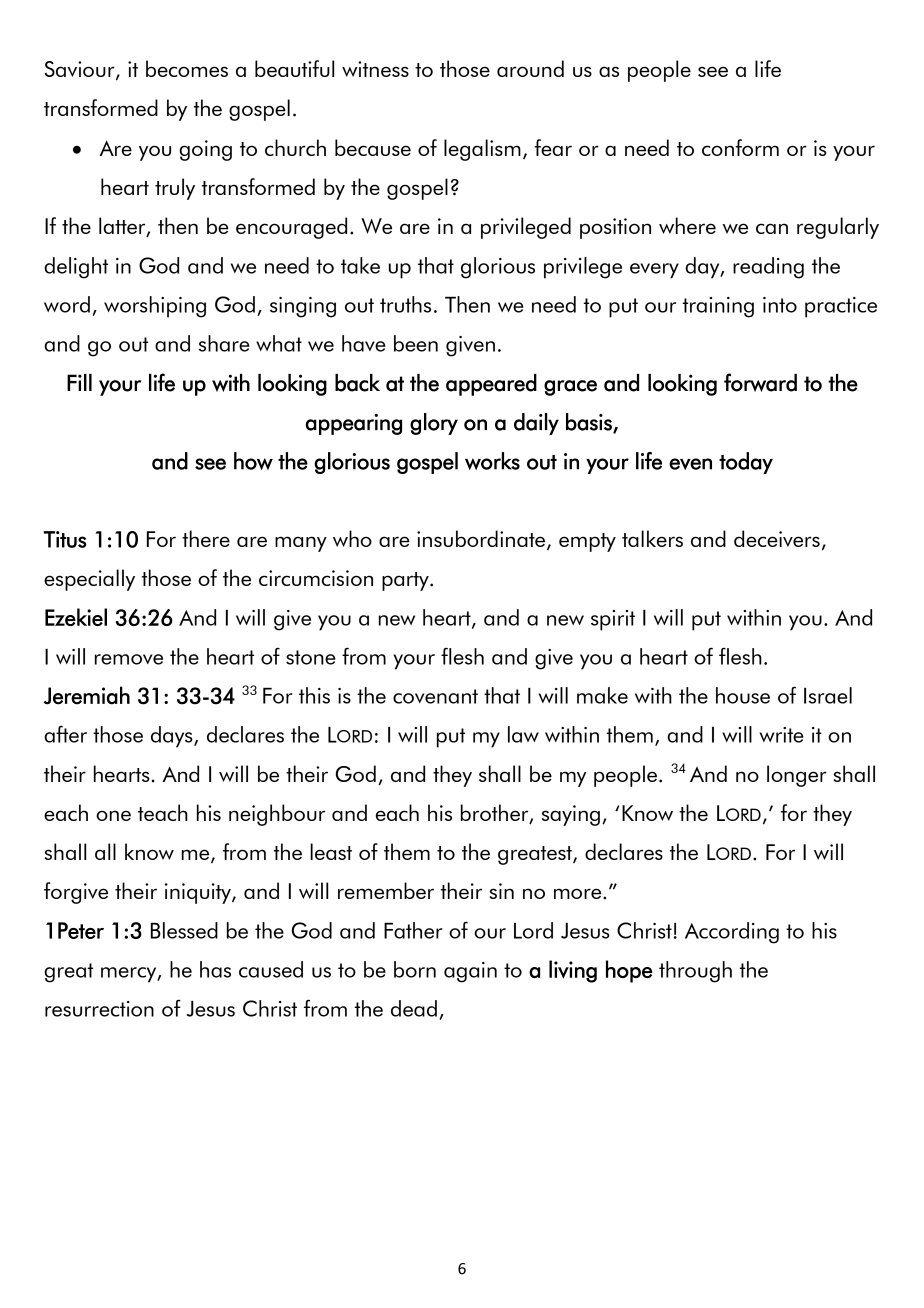 Image resolution: width=924 pixels, height=1308 pixels. Describe the element at coordinates (470, 972) in the screenshot. I see `again` at that location.
